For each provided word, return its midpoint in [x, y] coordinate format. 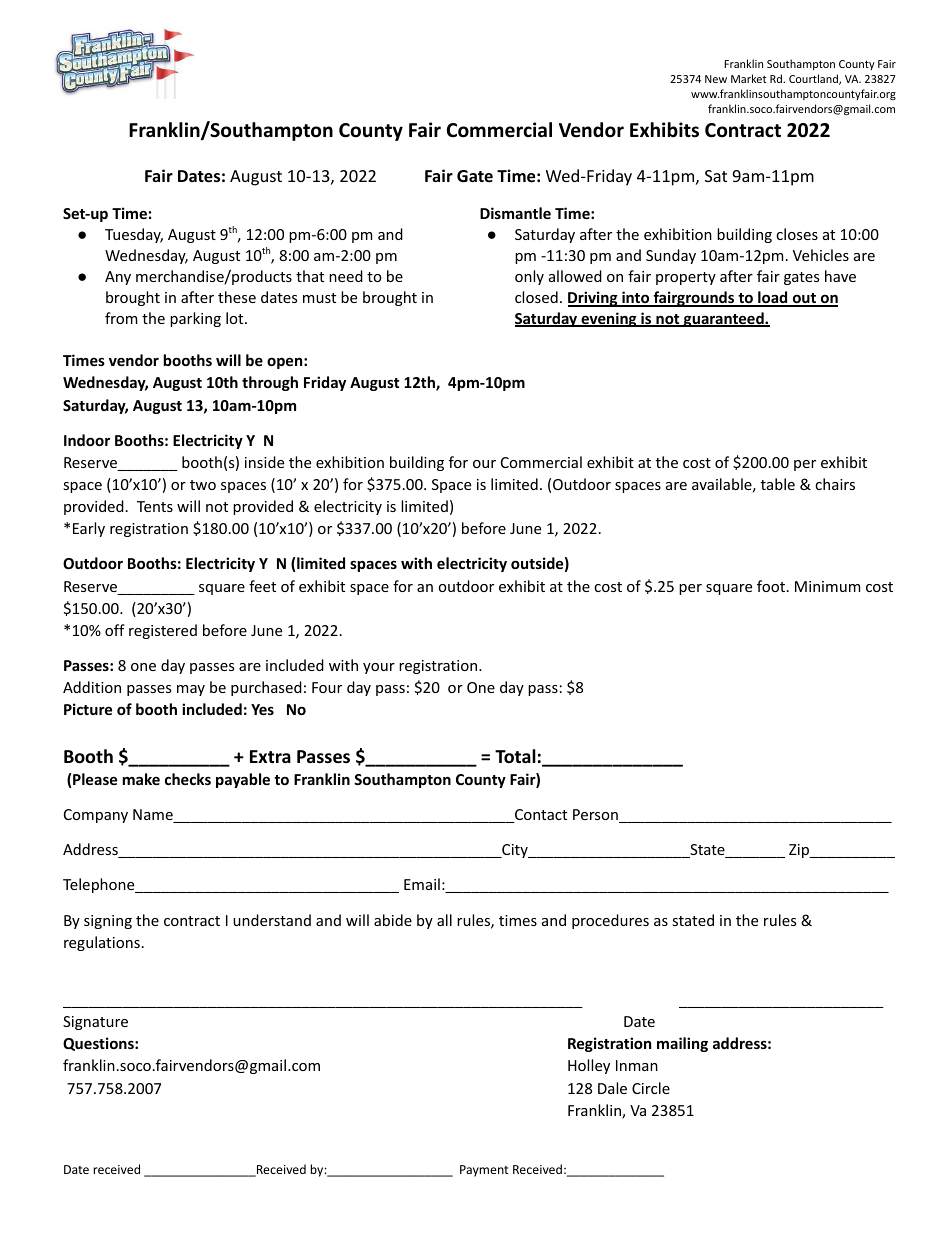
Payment [484, 1171]
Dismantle [515, 213]
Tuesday [134, 235]
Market [749, 78]
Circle [651, 1088]
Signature [95, 1023]
